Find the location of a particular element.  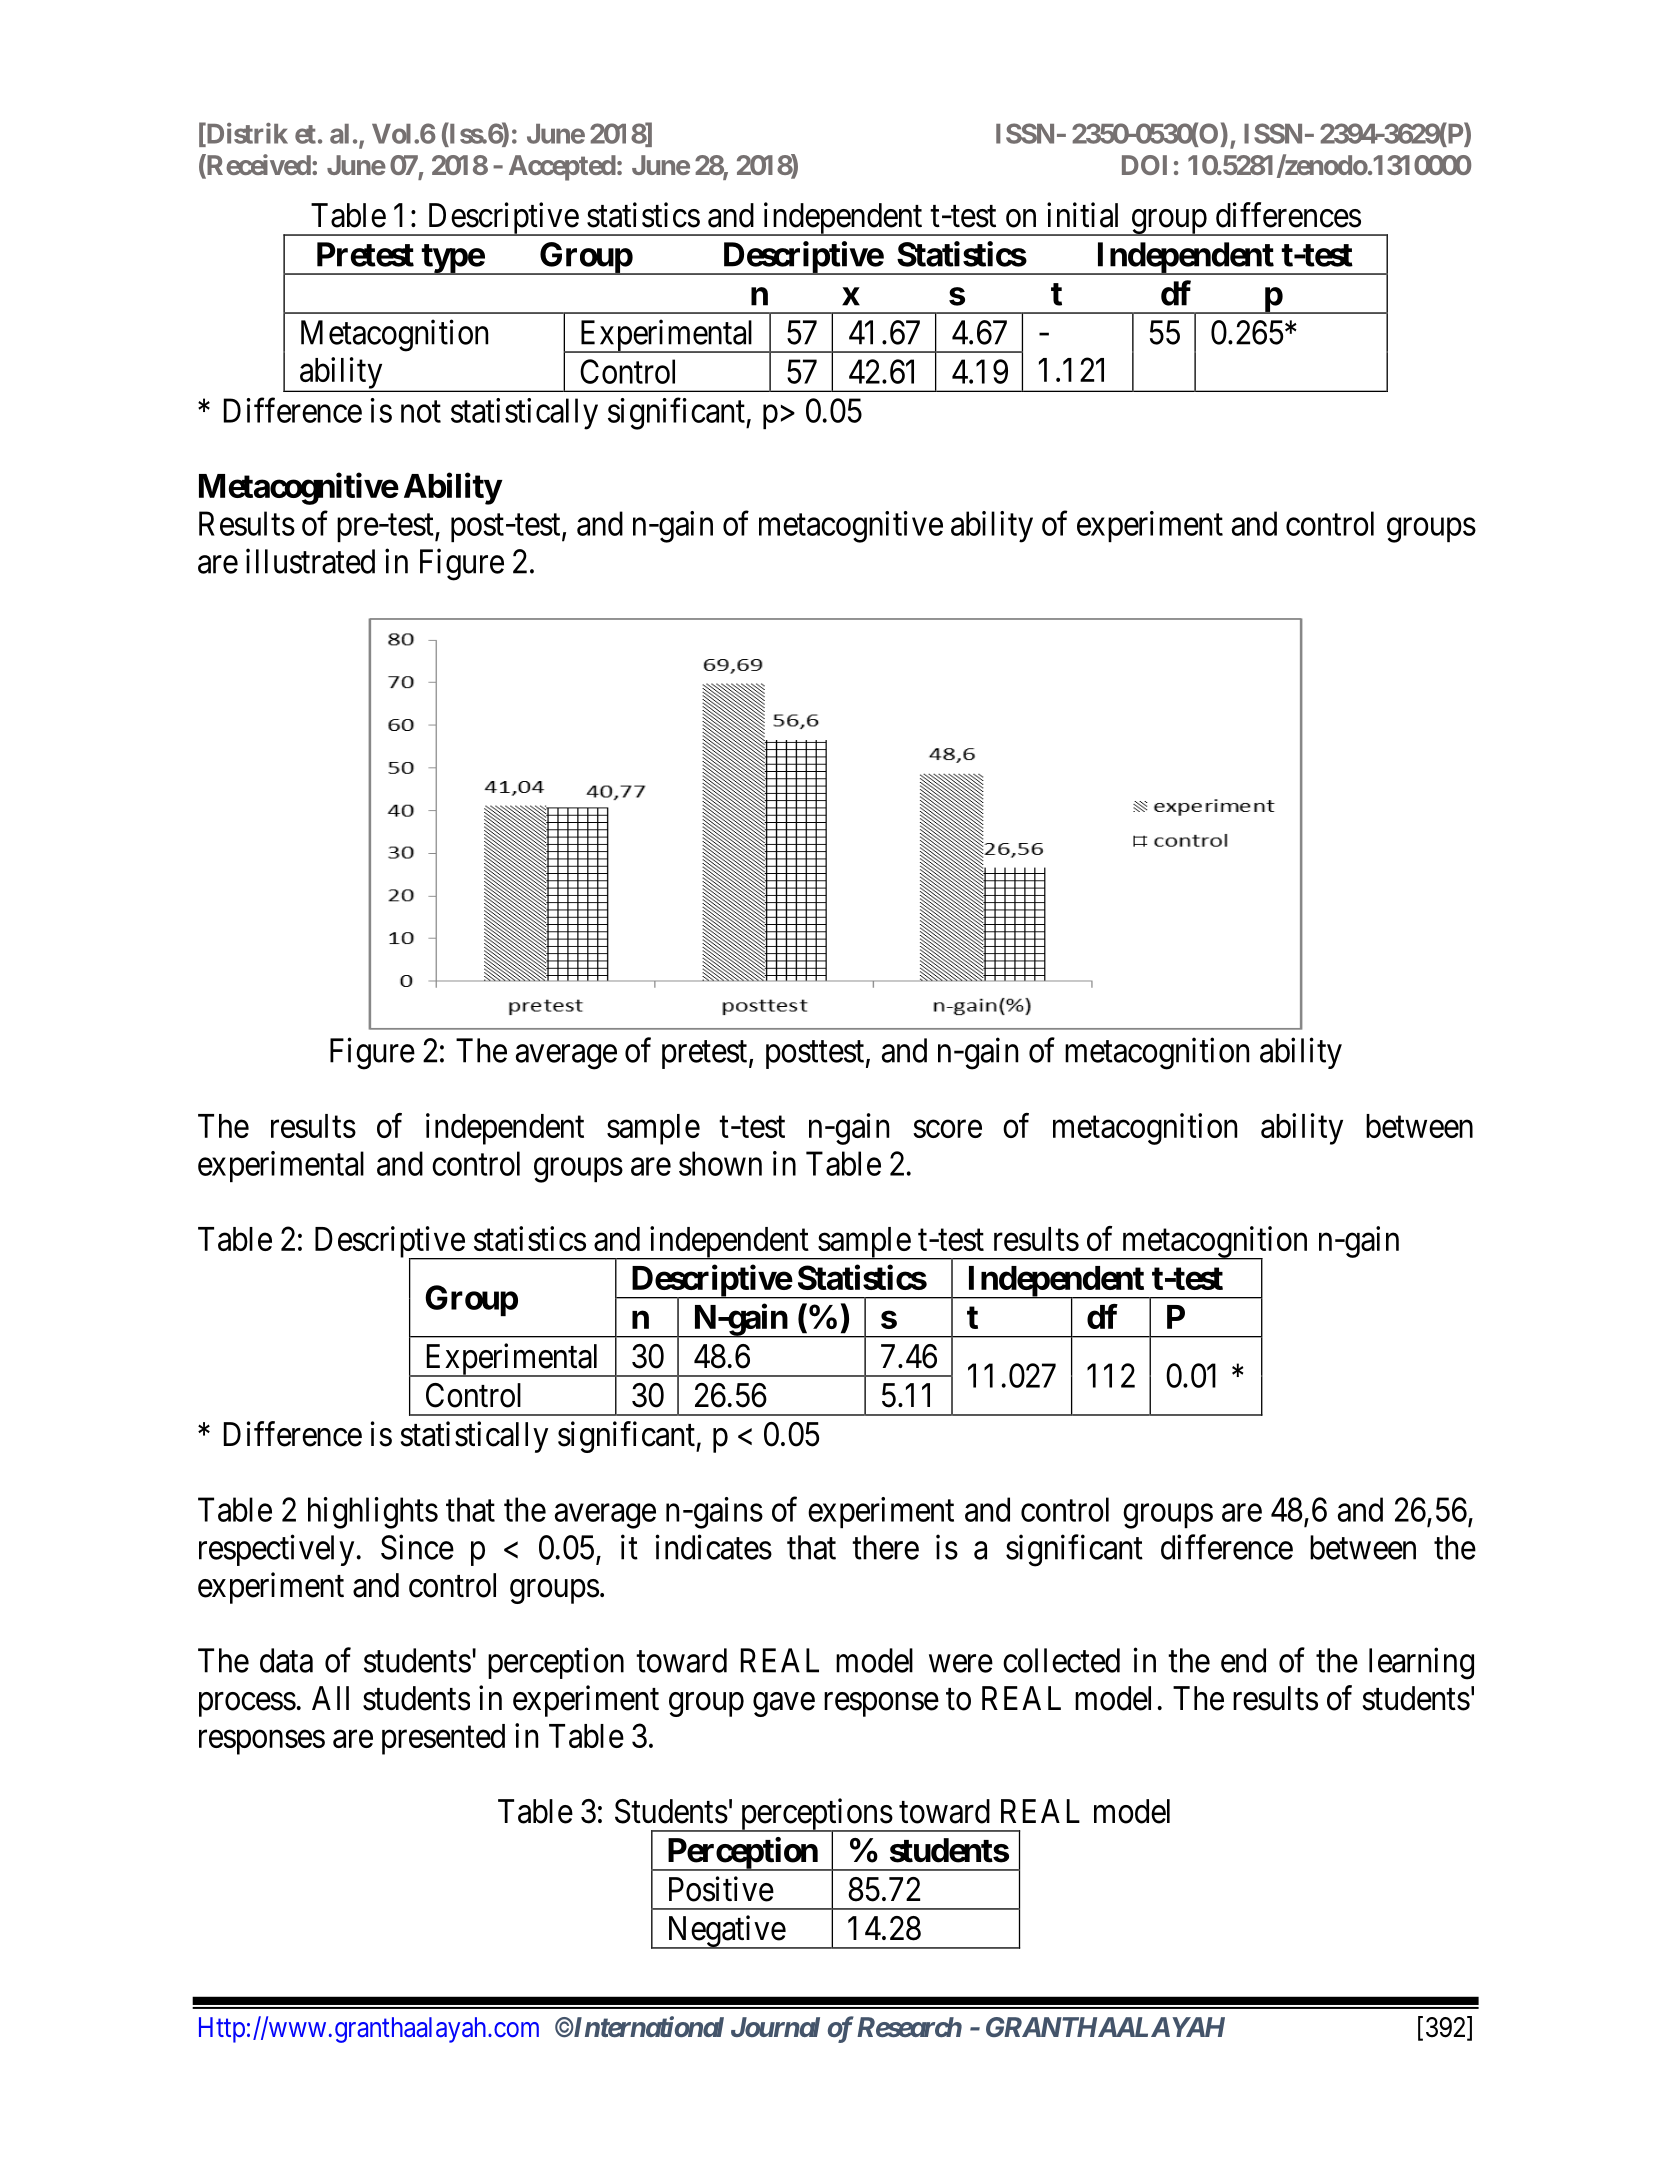

shown is located at coordinates (720, 1163).
